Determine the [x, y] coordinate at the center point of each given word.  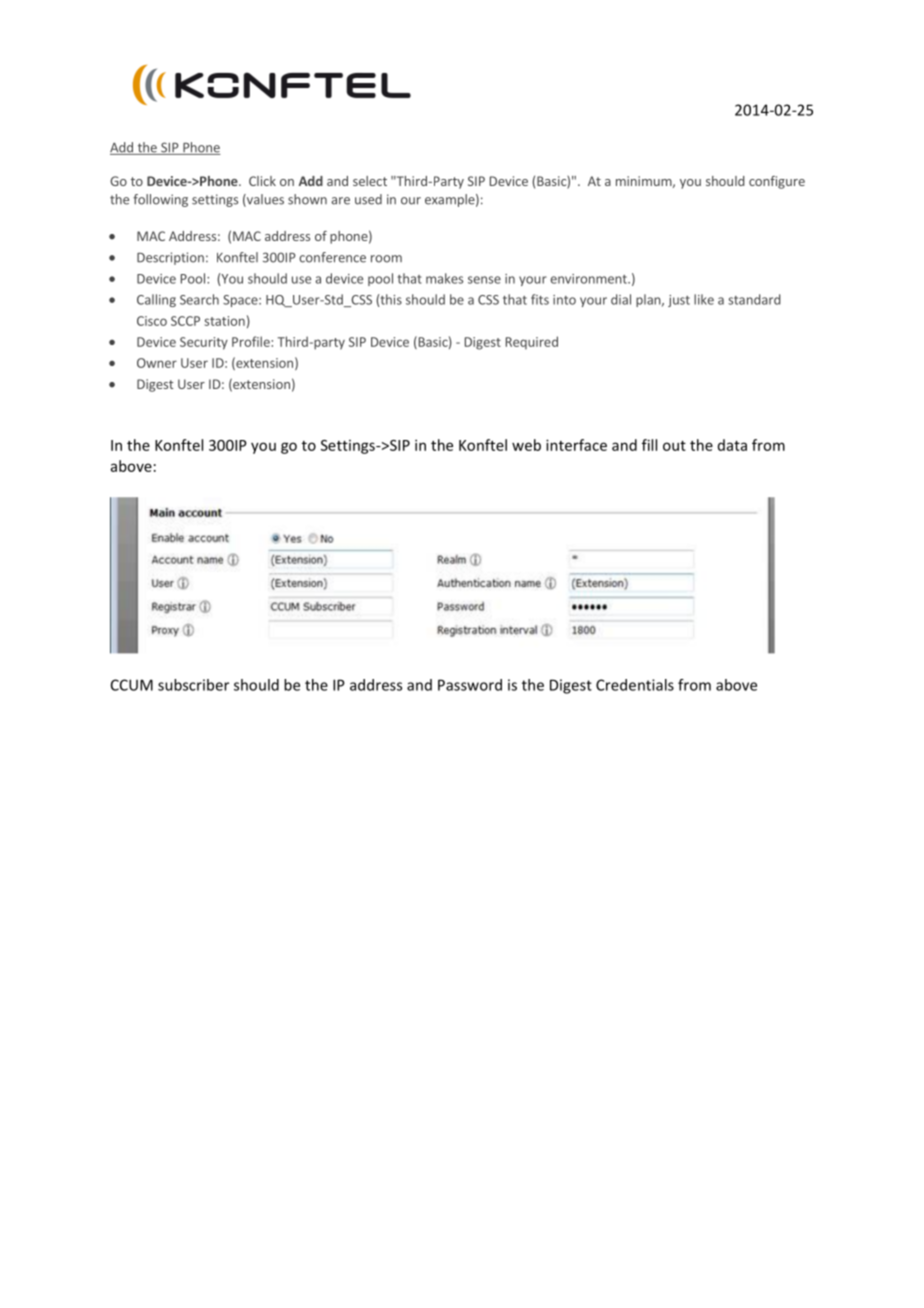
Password [470, 685]
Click [262, 181]
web [526, 445]
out [674, 446]
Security [204, 343]
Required [532, 343]
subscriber [193, 685]
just [679, 301]
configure [777, 182]
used [368, 199]
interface [576, 445]
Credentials [635, 685]
